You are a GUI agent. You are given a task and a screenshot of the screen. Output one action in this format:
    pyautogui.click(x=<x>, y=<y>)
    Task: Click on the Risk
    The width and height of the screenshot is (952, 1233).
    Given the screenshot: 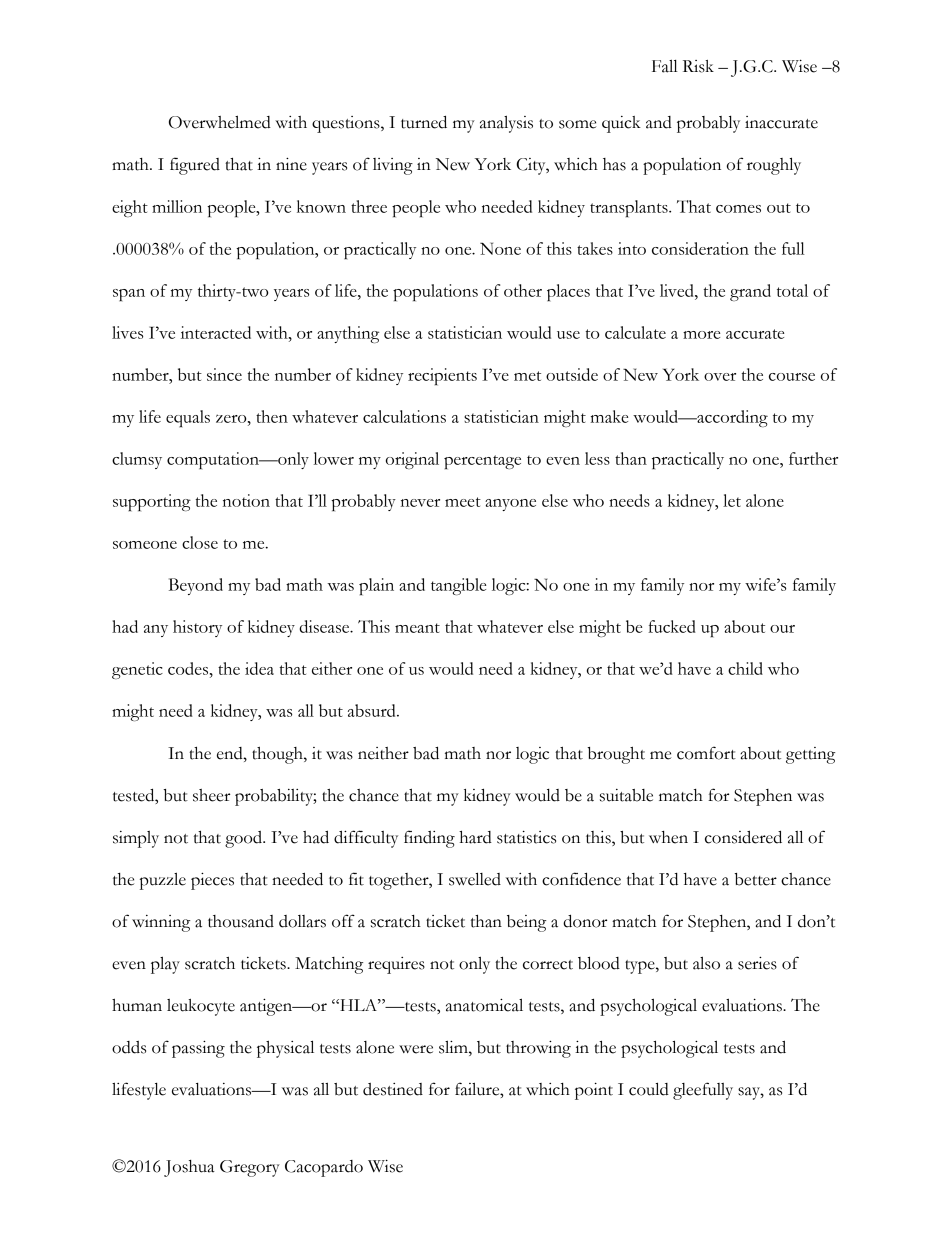 What is the action you would take?
    pyautogui.click(x=698, y=66)
